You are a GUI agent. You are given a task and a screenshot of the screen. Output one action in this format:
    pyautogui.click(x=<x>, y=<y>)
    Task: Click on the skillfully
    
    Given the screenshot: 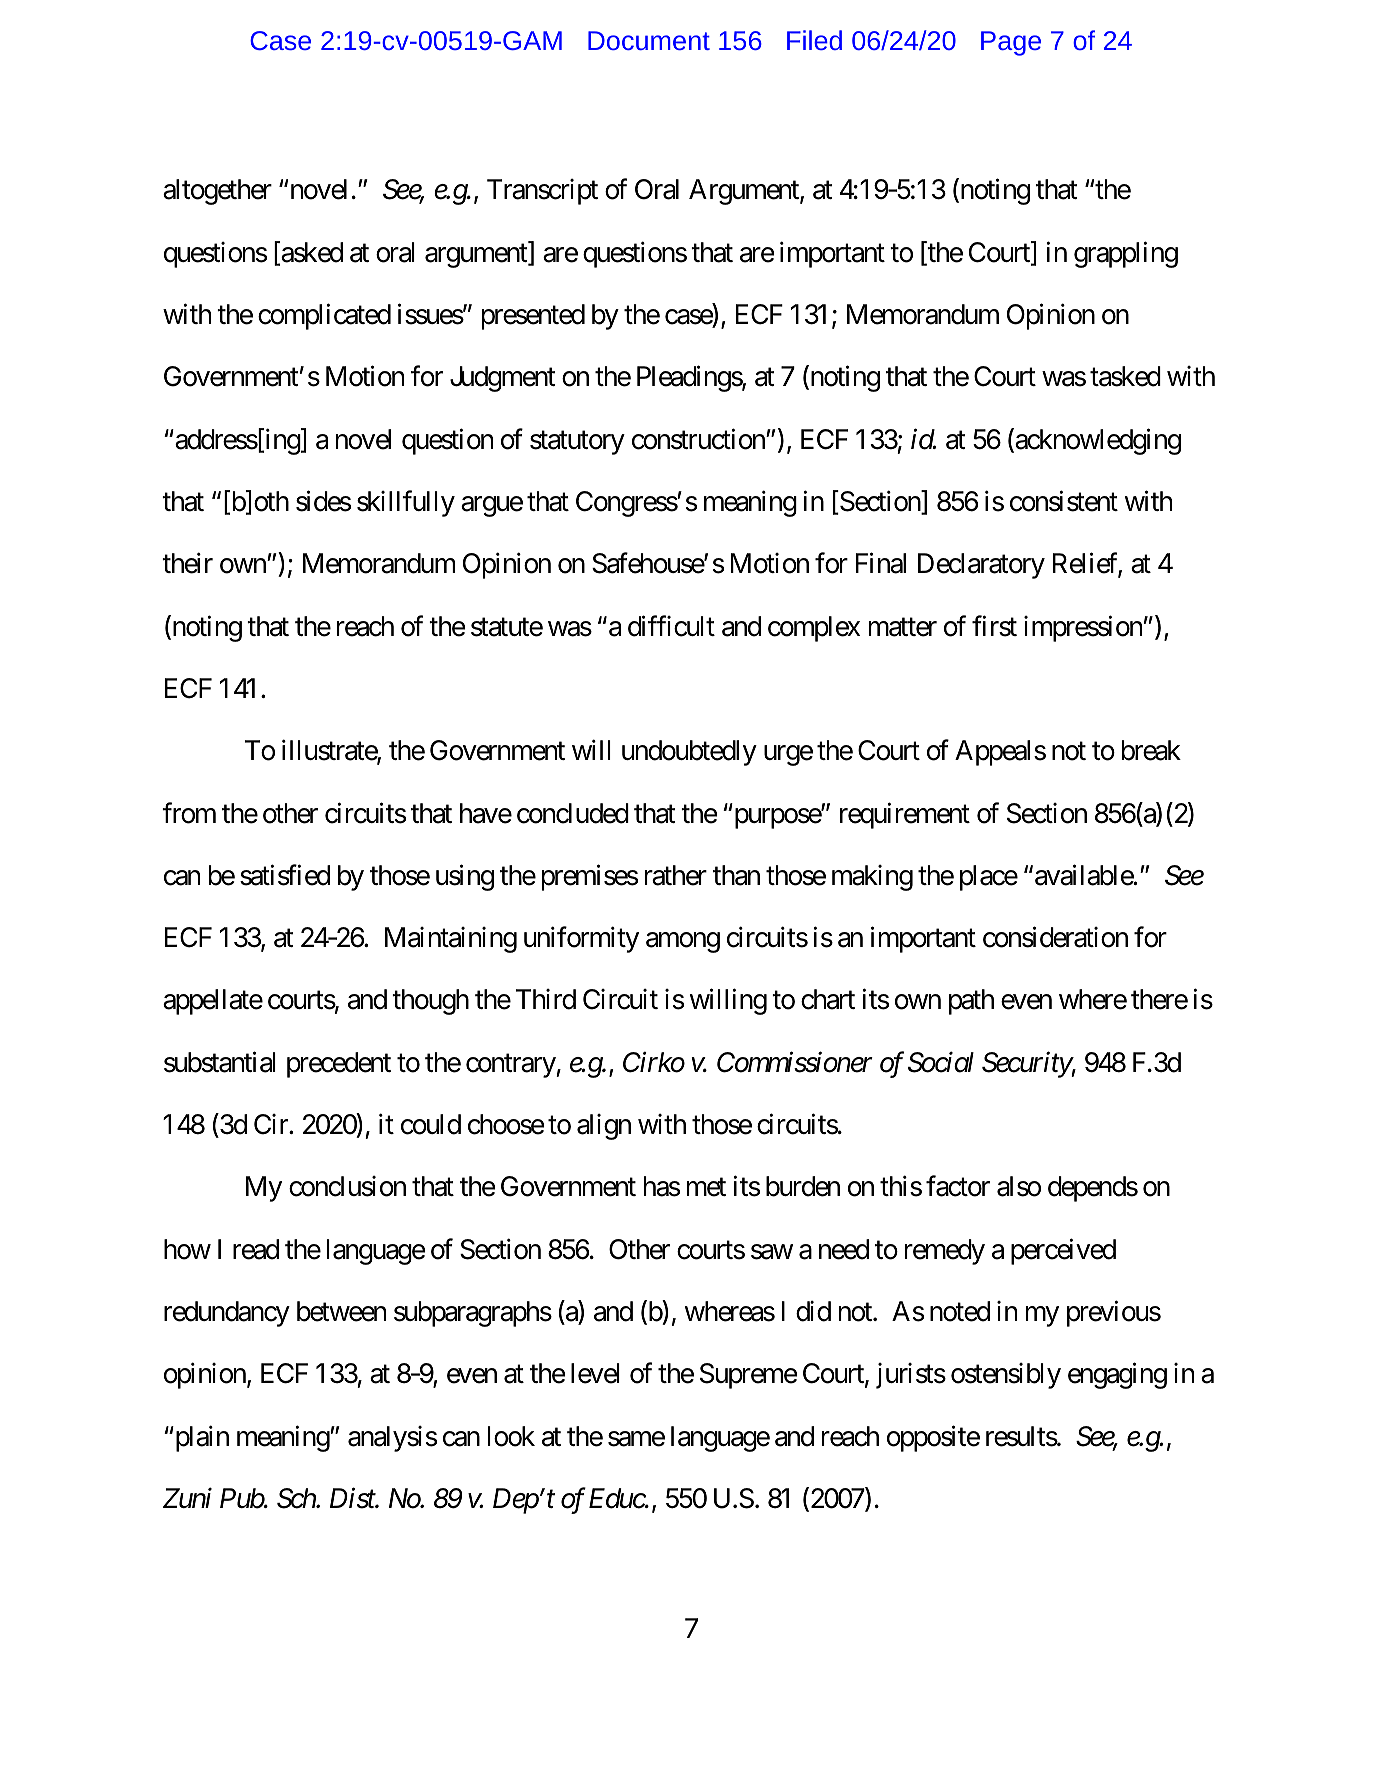 What is the action you would take?
    pyautogui.click(x=406, y=504)
